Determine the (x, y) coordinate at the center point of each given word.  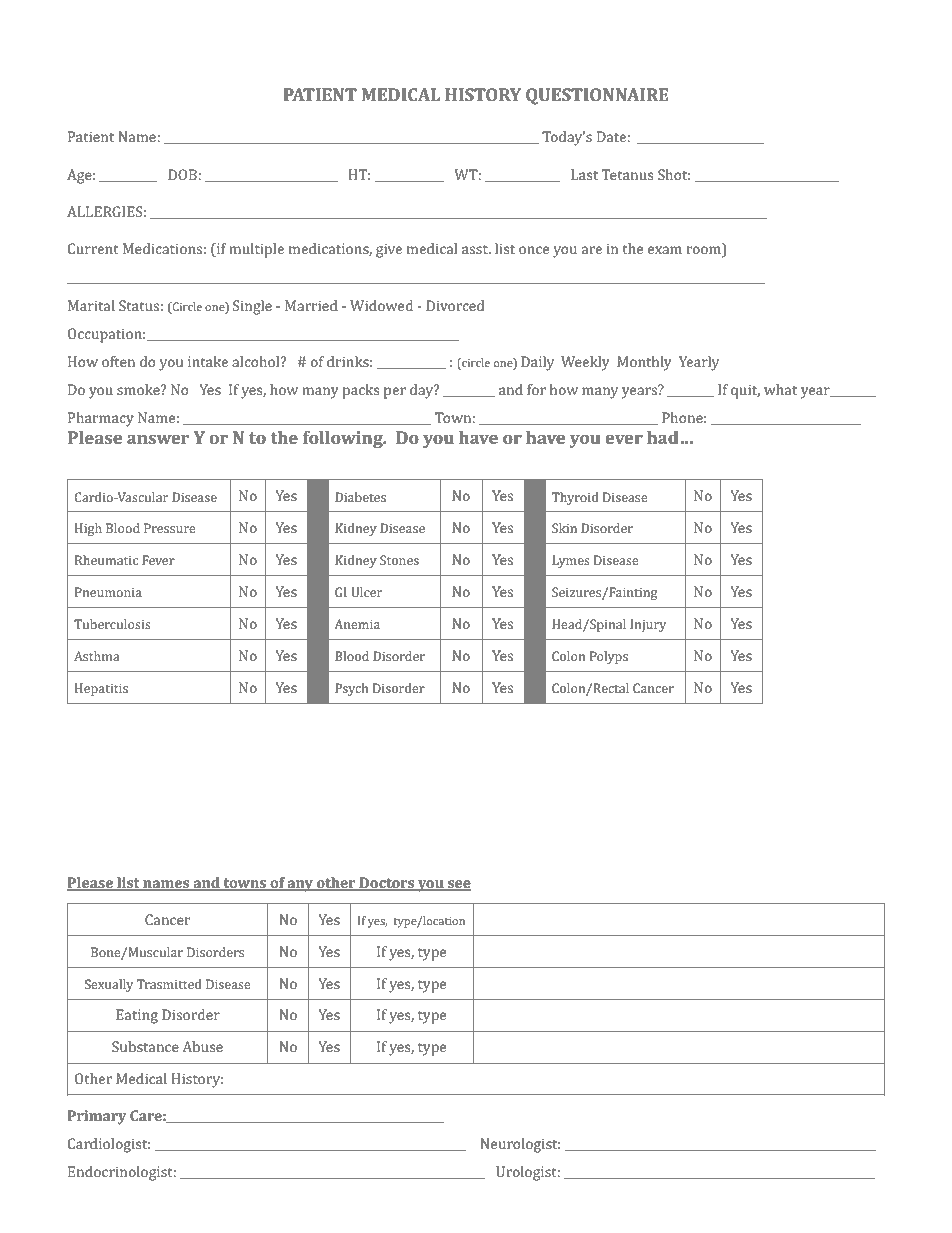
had (663, 437)
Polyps (609, 657)
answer (158, 439)
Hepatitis (101, 689)
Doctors (387, 884)
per (395, 393)
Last (584, 174)
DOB (183, 174)
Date (612, 136)
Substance (145, 1046)
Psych (352, 689)
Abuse (202, 1046)
